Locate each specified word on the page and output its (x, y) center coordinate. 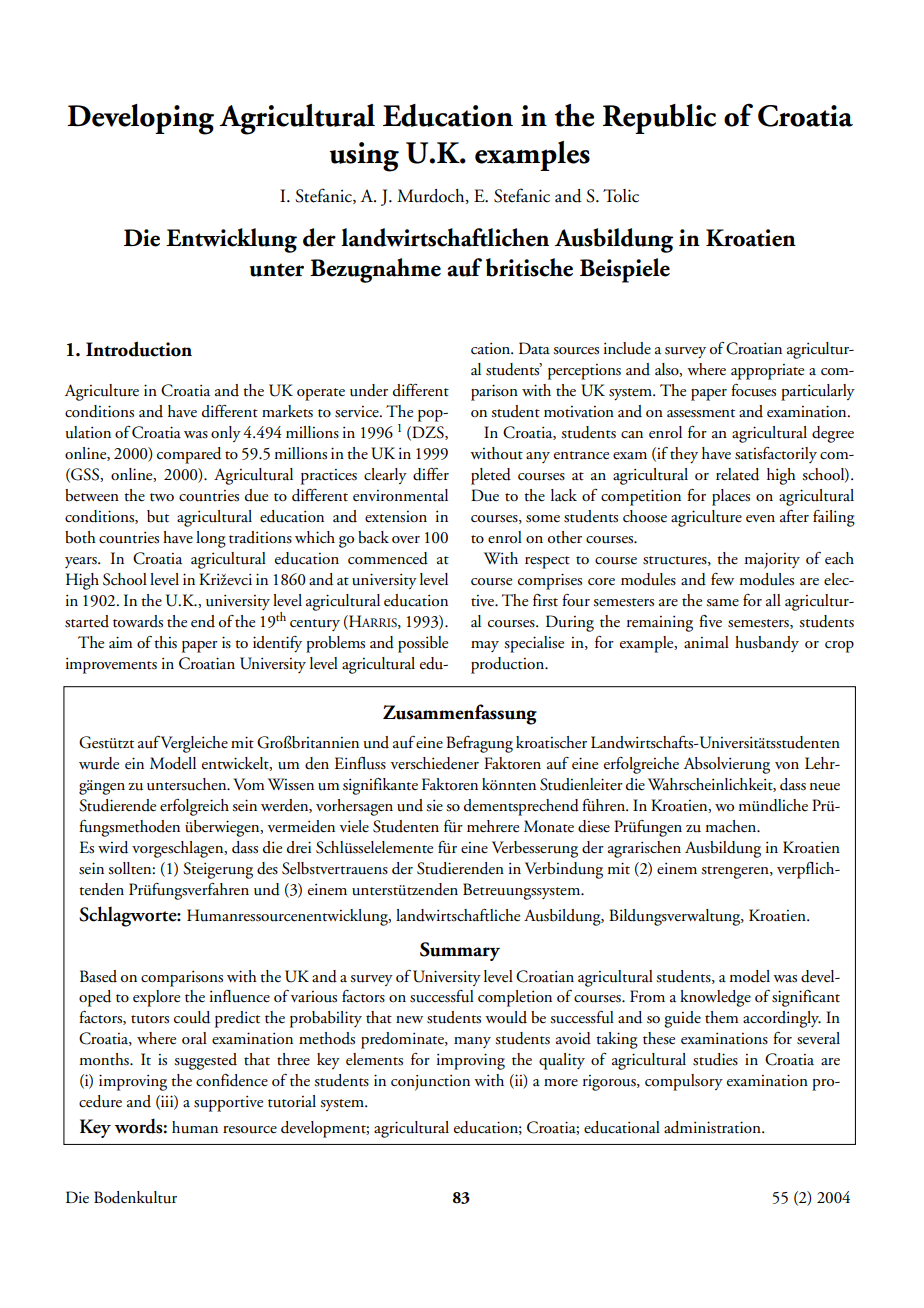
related (737, 474)
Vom (249, 784)
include (627, 348)
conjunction (430, 1082)
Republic (659, 119)
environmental (400, 495)
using (364, 157)
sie (434, 805)
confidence (232, 1080)
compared (189, 455)
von (787, 765)
